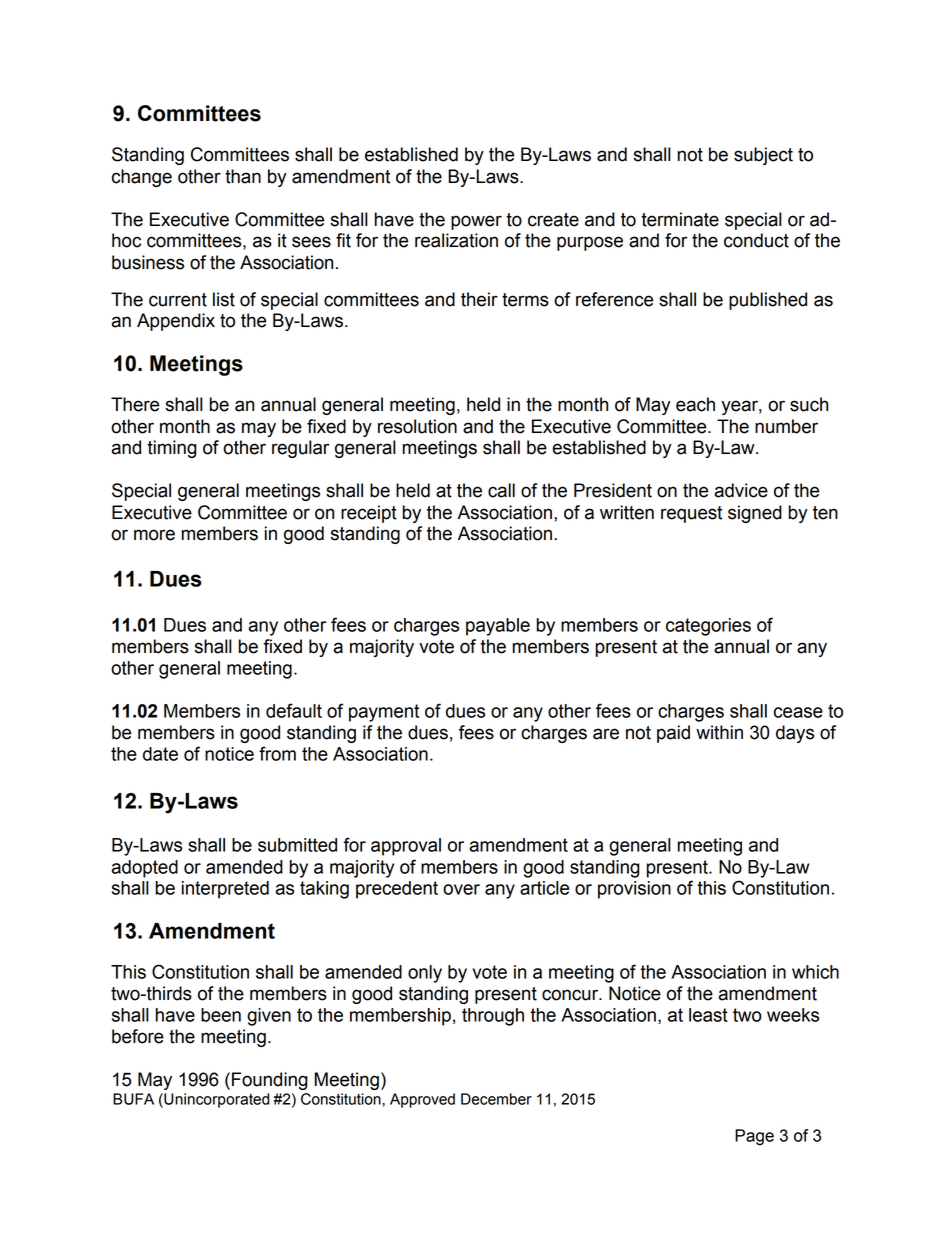 Image resolution: width=952 pixels, height=1233 pixels. I want to click on Page, so click(754, 1137).
